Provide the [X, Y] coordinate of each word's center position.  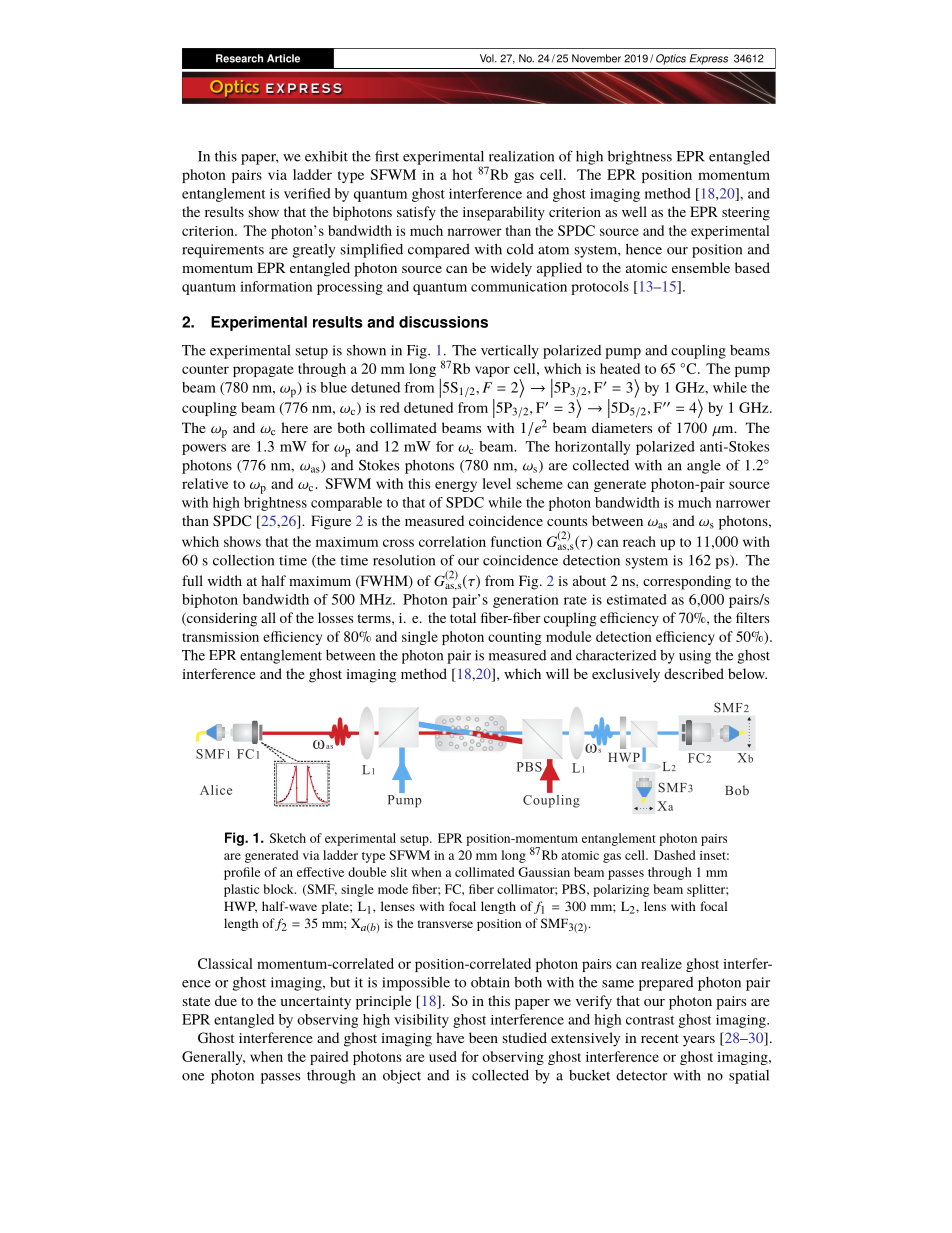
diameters [622, 427]
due [226, 1000]
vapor [492, 371]
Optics [671, 59]
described [694, 673]
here [294, 427]
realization [521, 156]
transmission [220, 637]
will [557, 673]
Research [239, 58]
